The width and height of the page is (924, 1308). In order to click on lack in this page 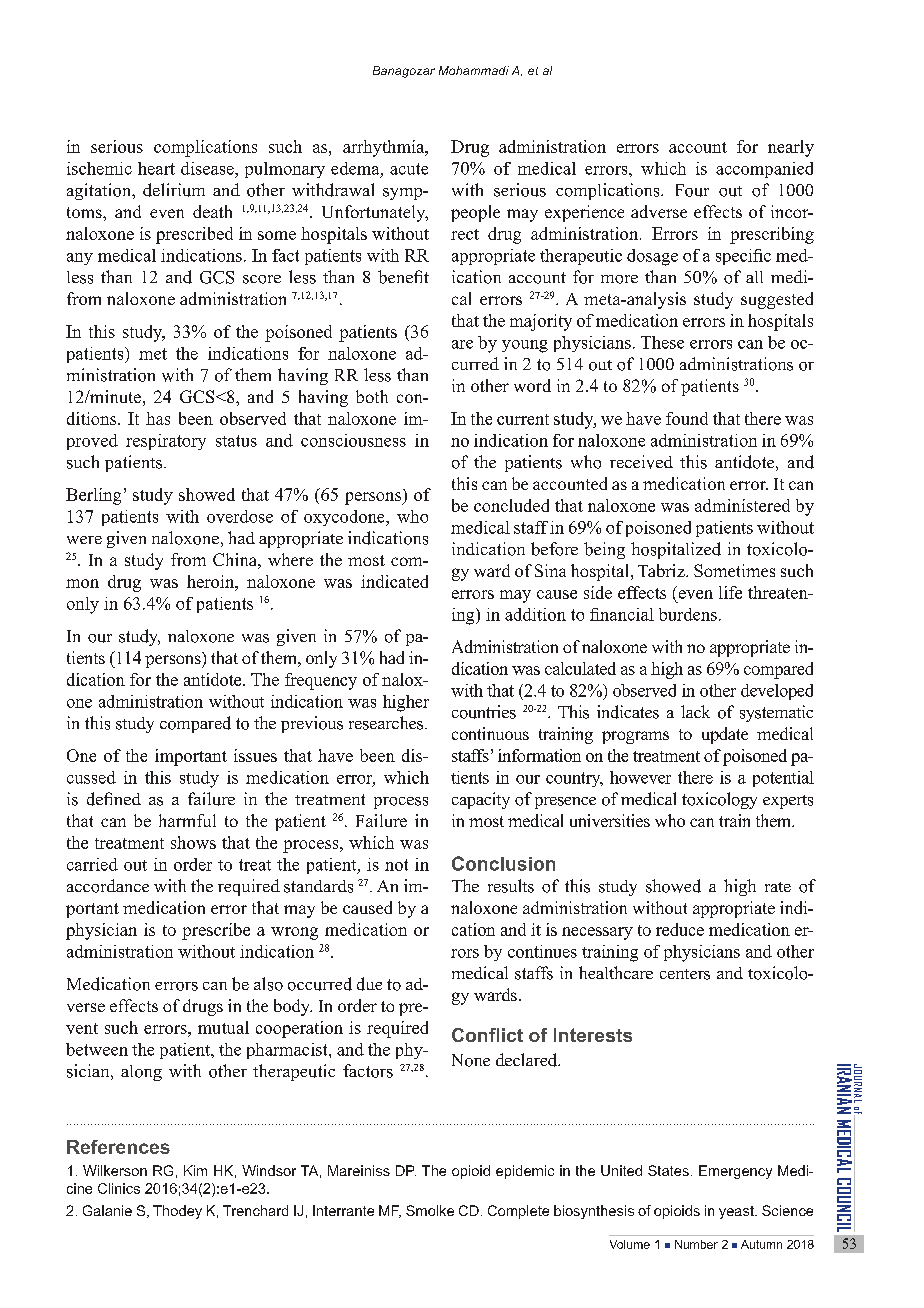, I will do `click(695, 711)`.
